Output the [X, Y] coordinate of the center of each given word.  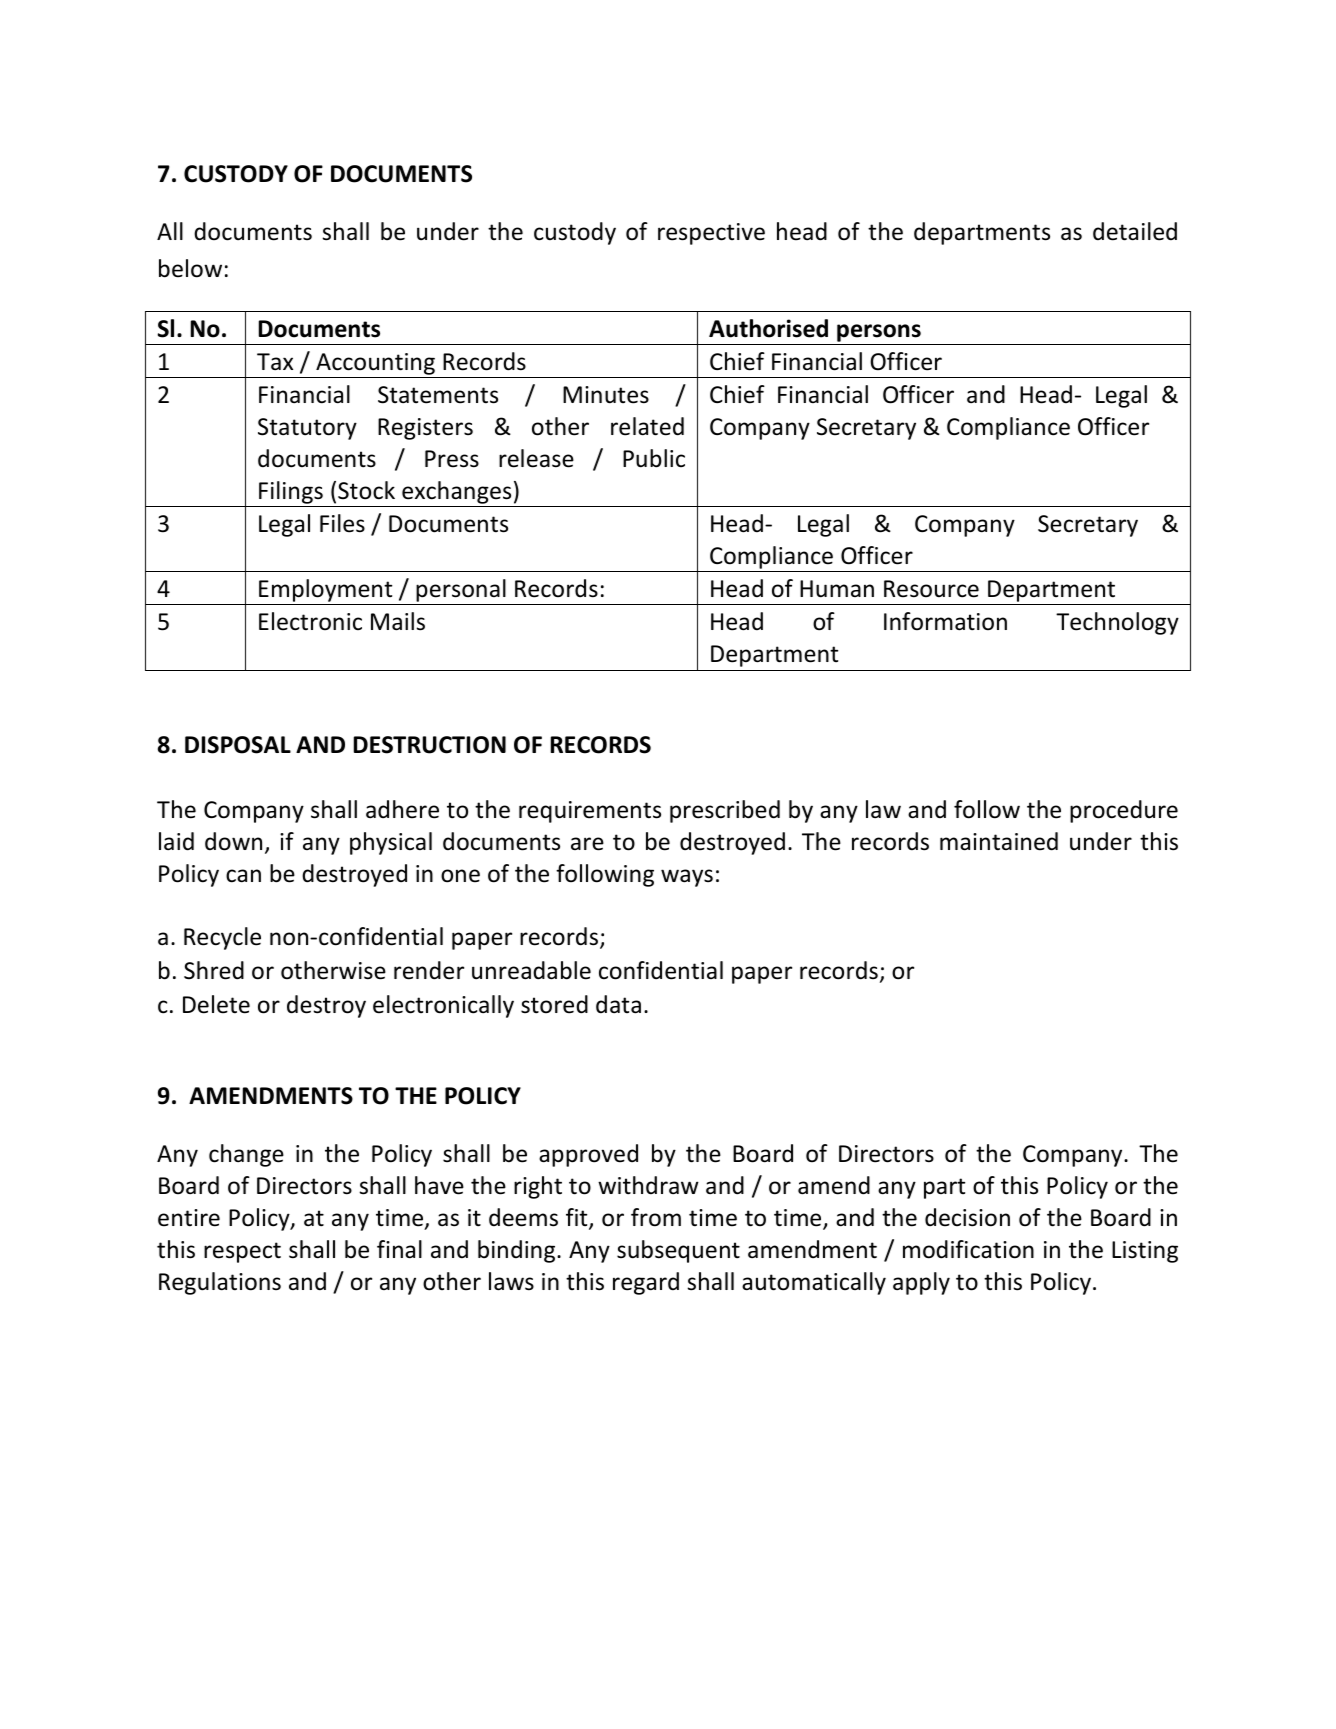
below [190, 268]
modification [968, 1249]
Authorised [768, 328]
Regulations [220, 1283]
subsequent [678, 1251]
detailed [1135, 231]
